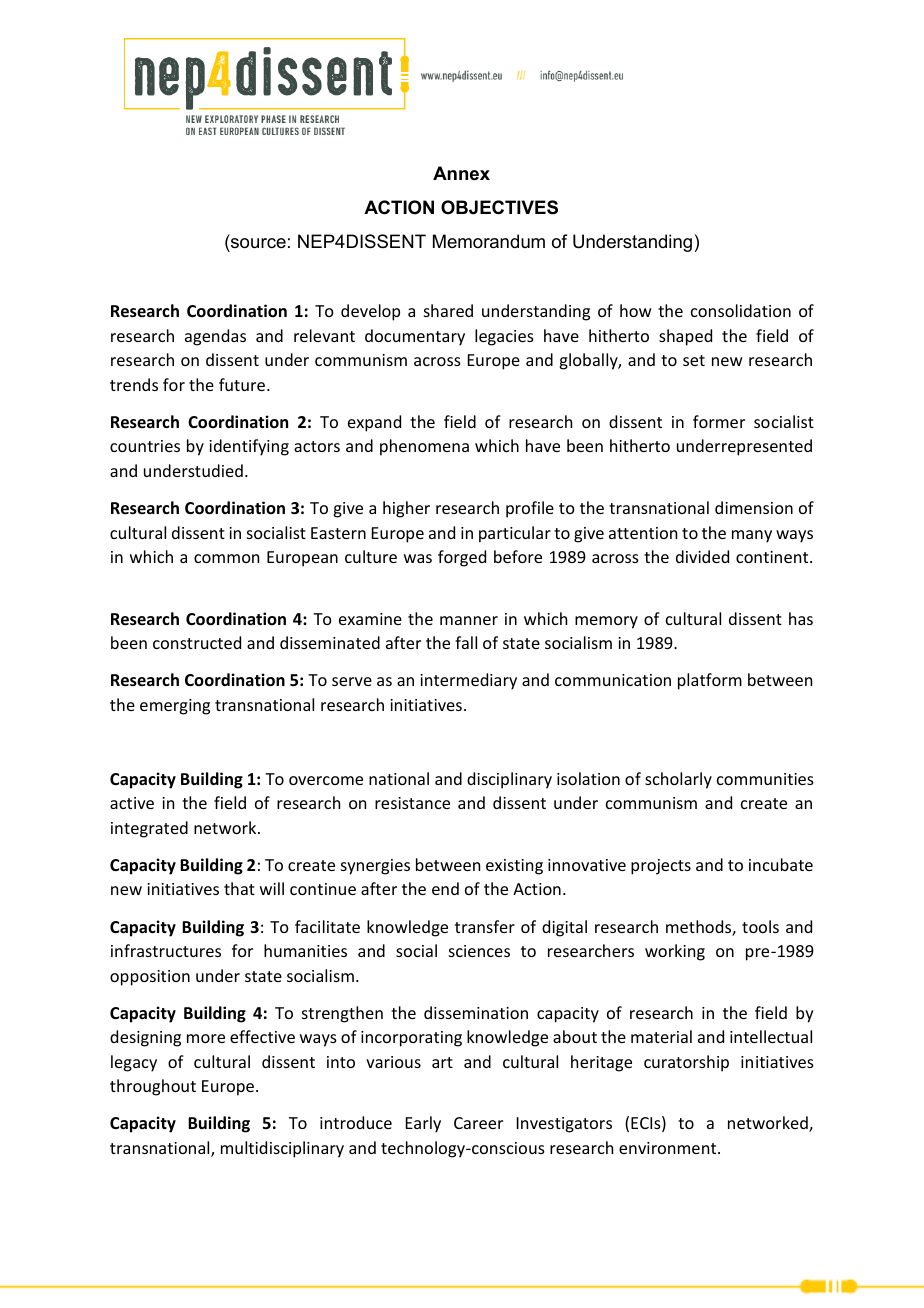  What do you see at coordinates (406, 509) in the document?
I see `higher` at bounding box center [406, 509].
